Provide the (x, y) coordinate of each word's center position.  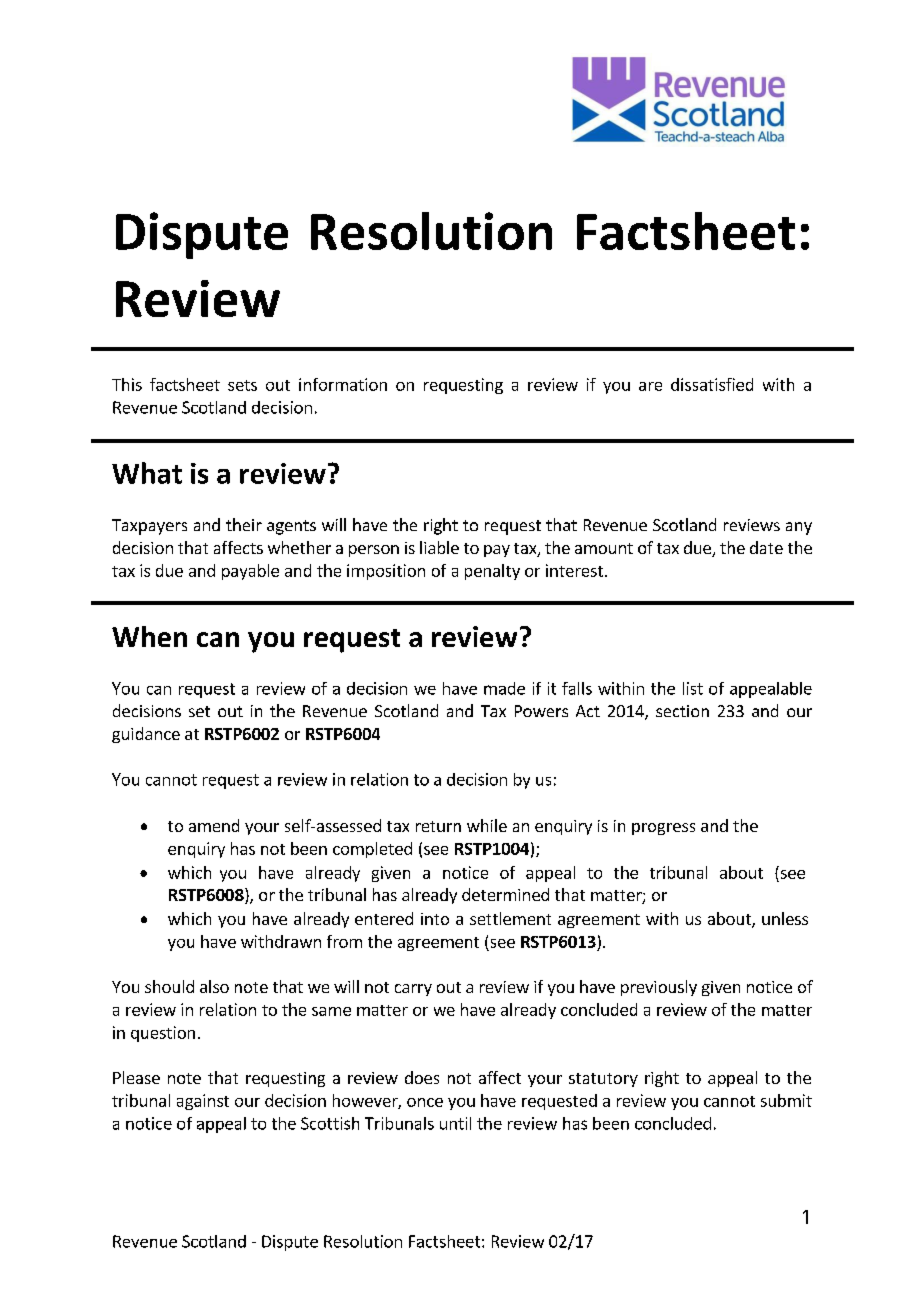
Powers (541, 711)
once (425, 1102)
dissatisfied (712, 384)
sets (242, 385)
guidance (146, 735)
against (203, 1102)
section (682, 711)
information (343, 384)
